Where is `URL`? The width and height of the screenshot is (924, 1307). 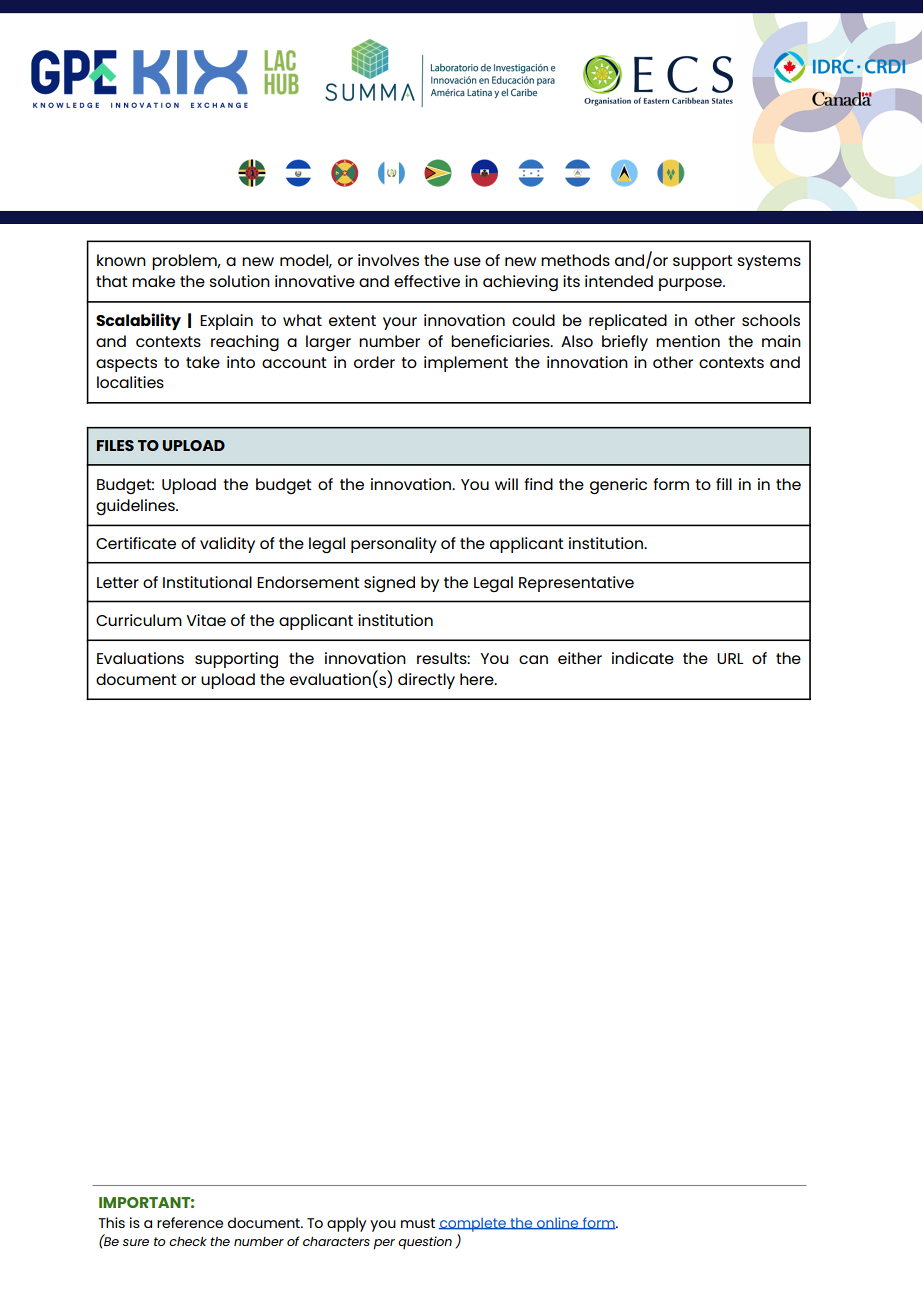
URL is located at coordinates (730, 658).
